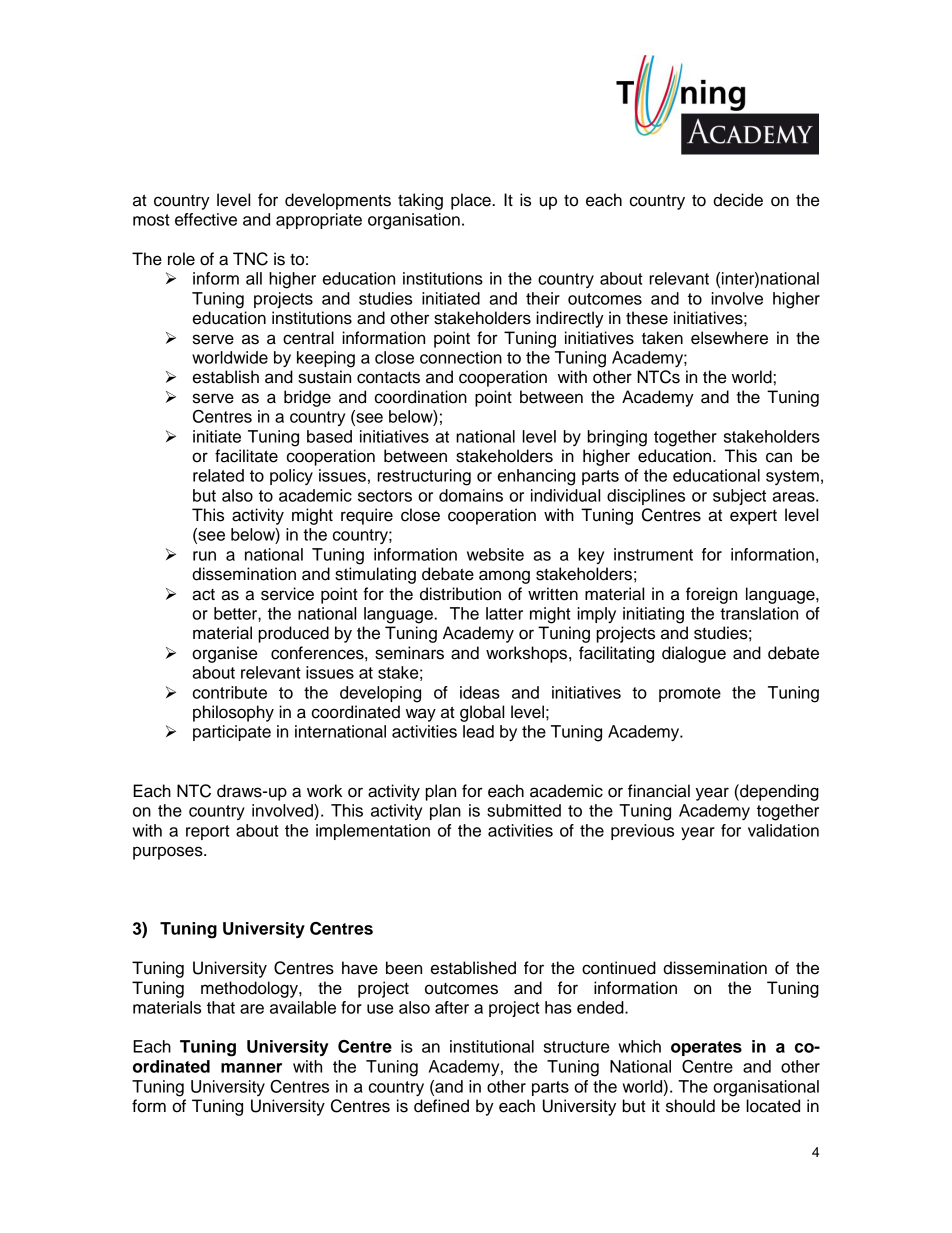 The height and width of the screenshot is (1233, 952). I want to click on ideas, so click(480, 692).
